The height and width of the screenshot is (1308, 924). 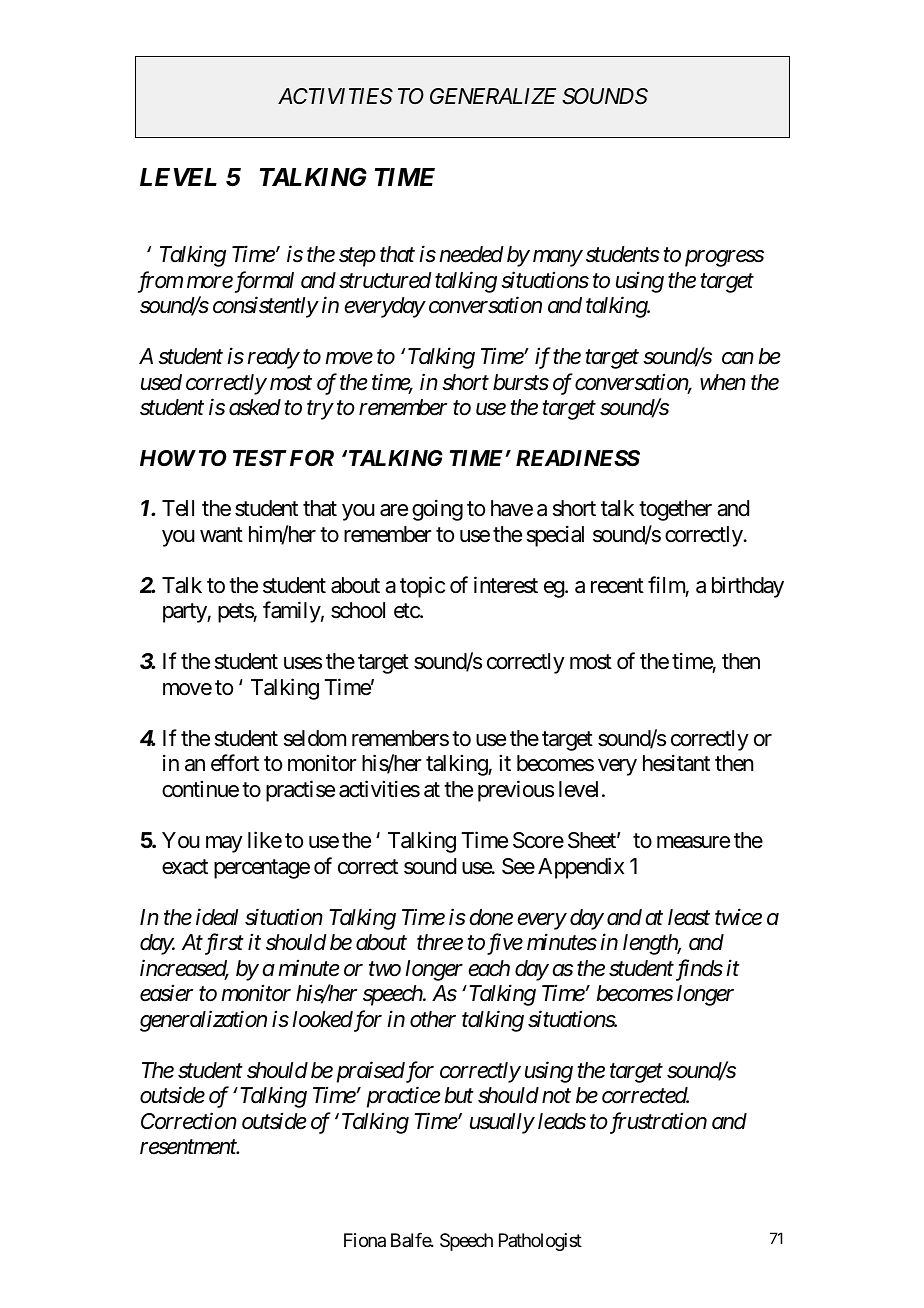 I want to click on when, so click(x=723, y=382).
